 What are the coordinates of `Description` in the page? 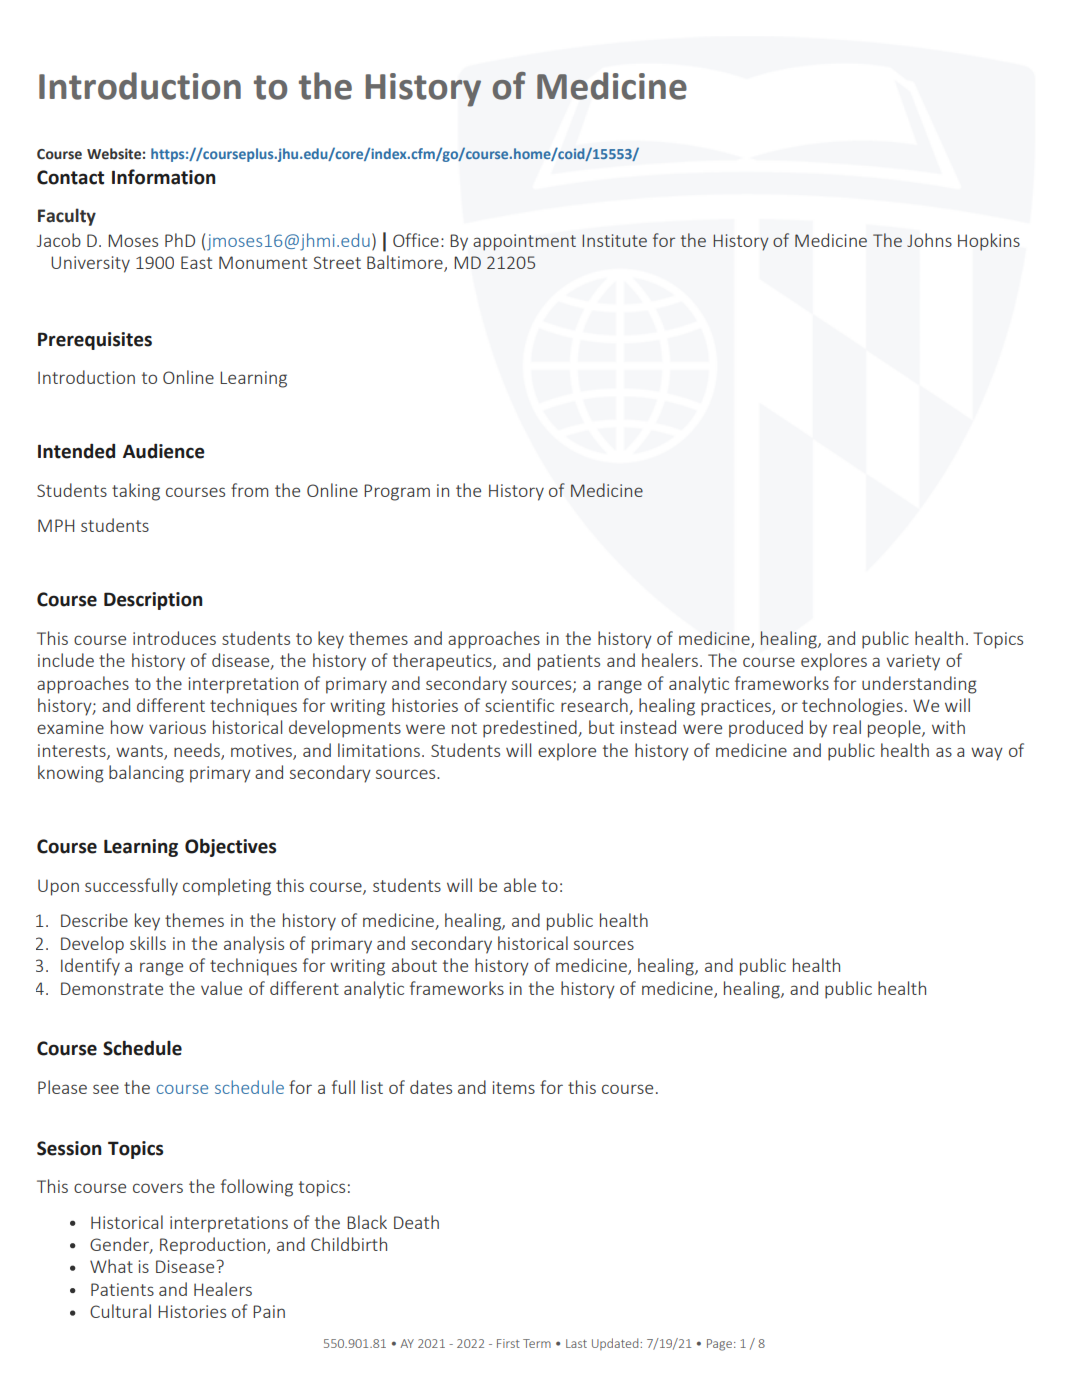 It's located at (153, 601).
